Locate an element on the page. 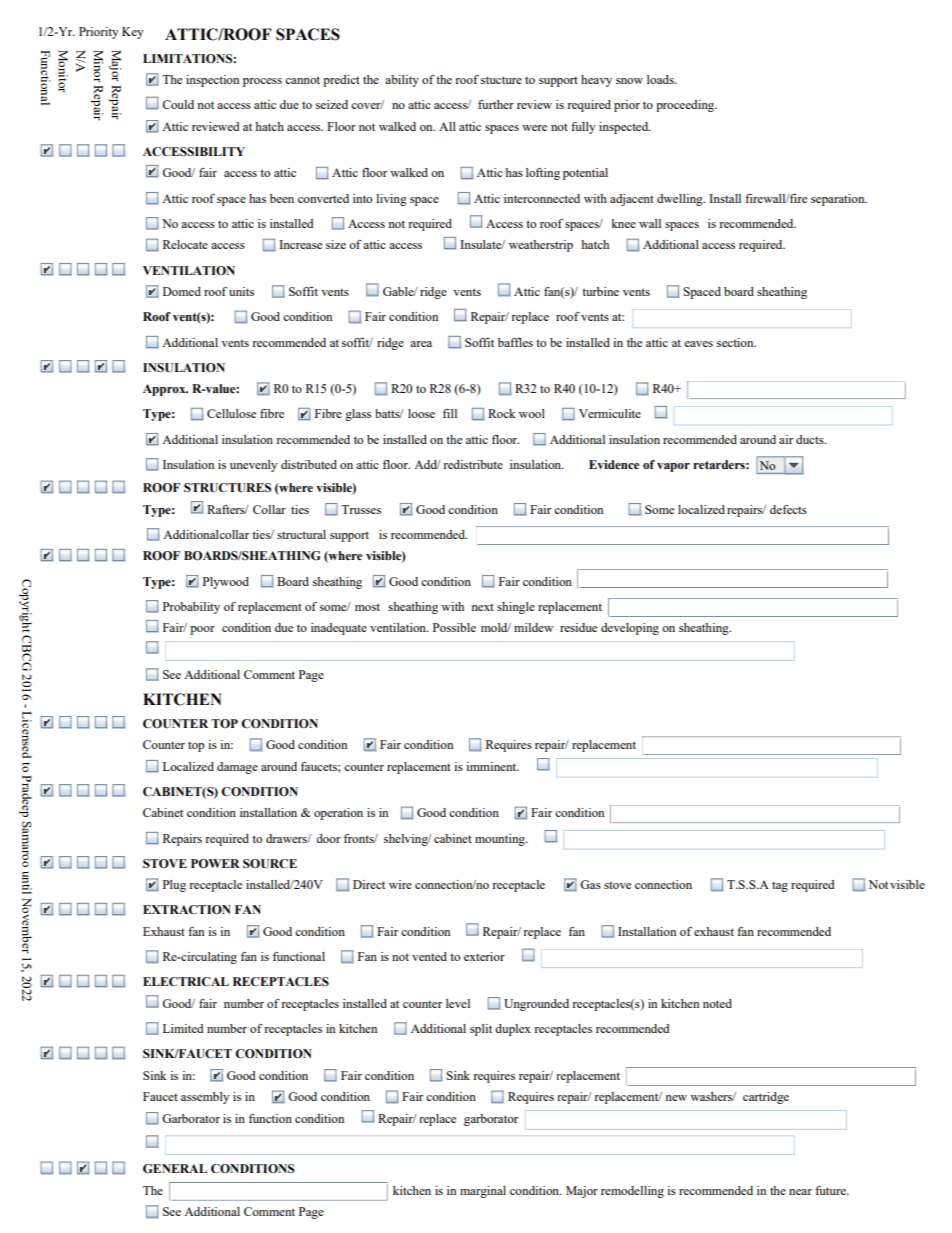 This document has width=952, height=1233. GENERAL is located at coordinates (175, 1169).
